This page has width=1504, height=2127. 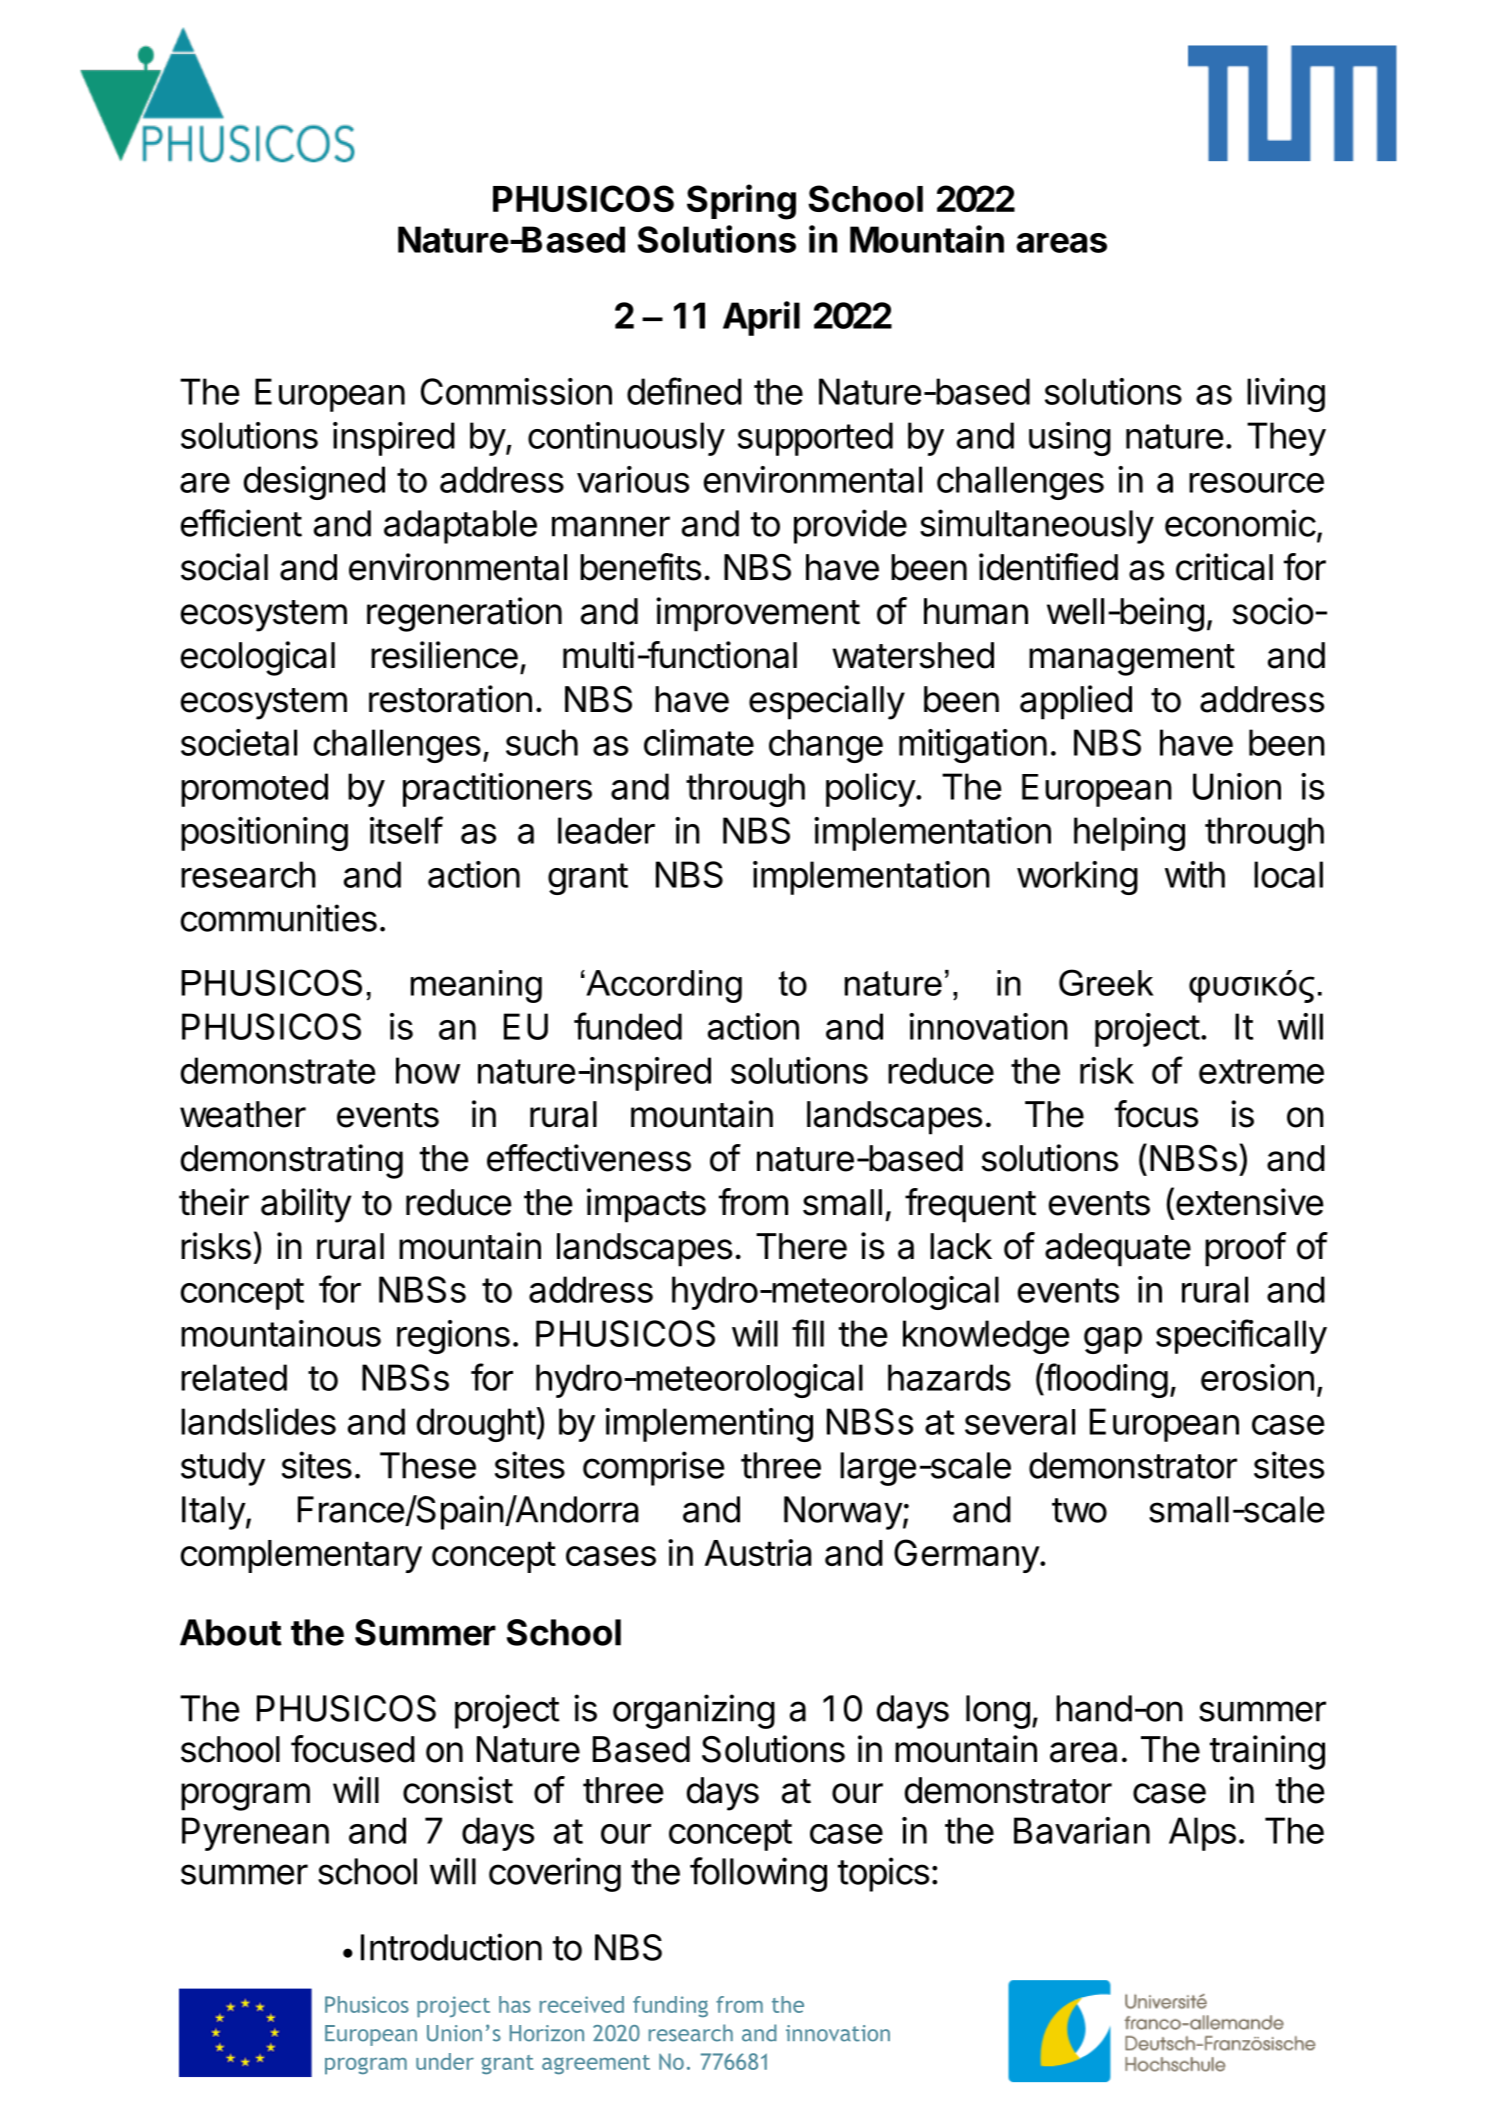 I want to click on under, so click(x=445, y=2061).
